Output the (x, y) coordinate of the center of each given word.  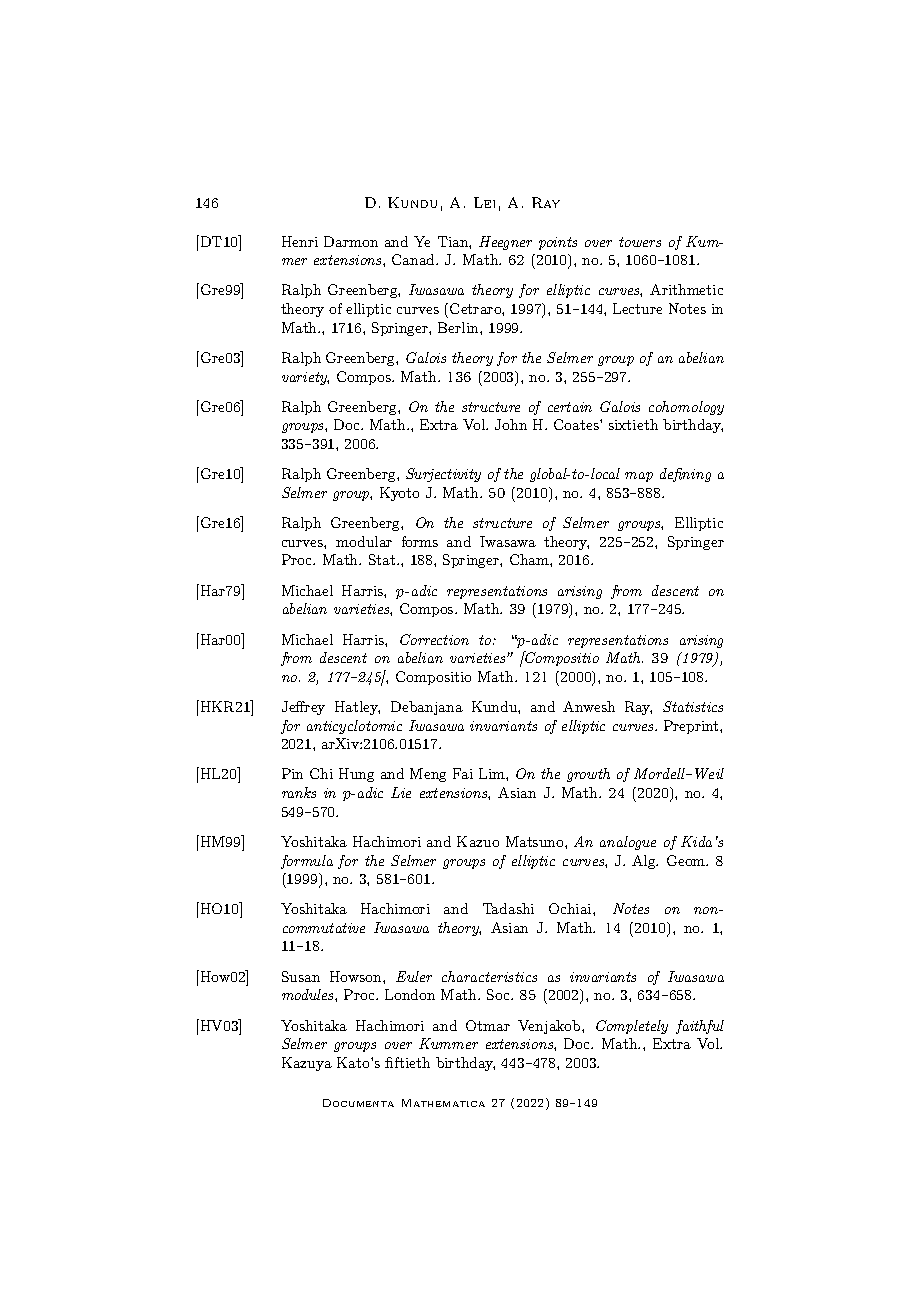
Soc (500, 994)
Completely (632, 1027)
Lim (493, 773)
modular (364, 541)
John (511, 424)
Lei (484, 202)
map (639, 477)
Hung (356, 775)
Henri (300, 241)
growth (588, 775)
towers (640, 242)
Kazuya (307, 1064)
